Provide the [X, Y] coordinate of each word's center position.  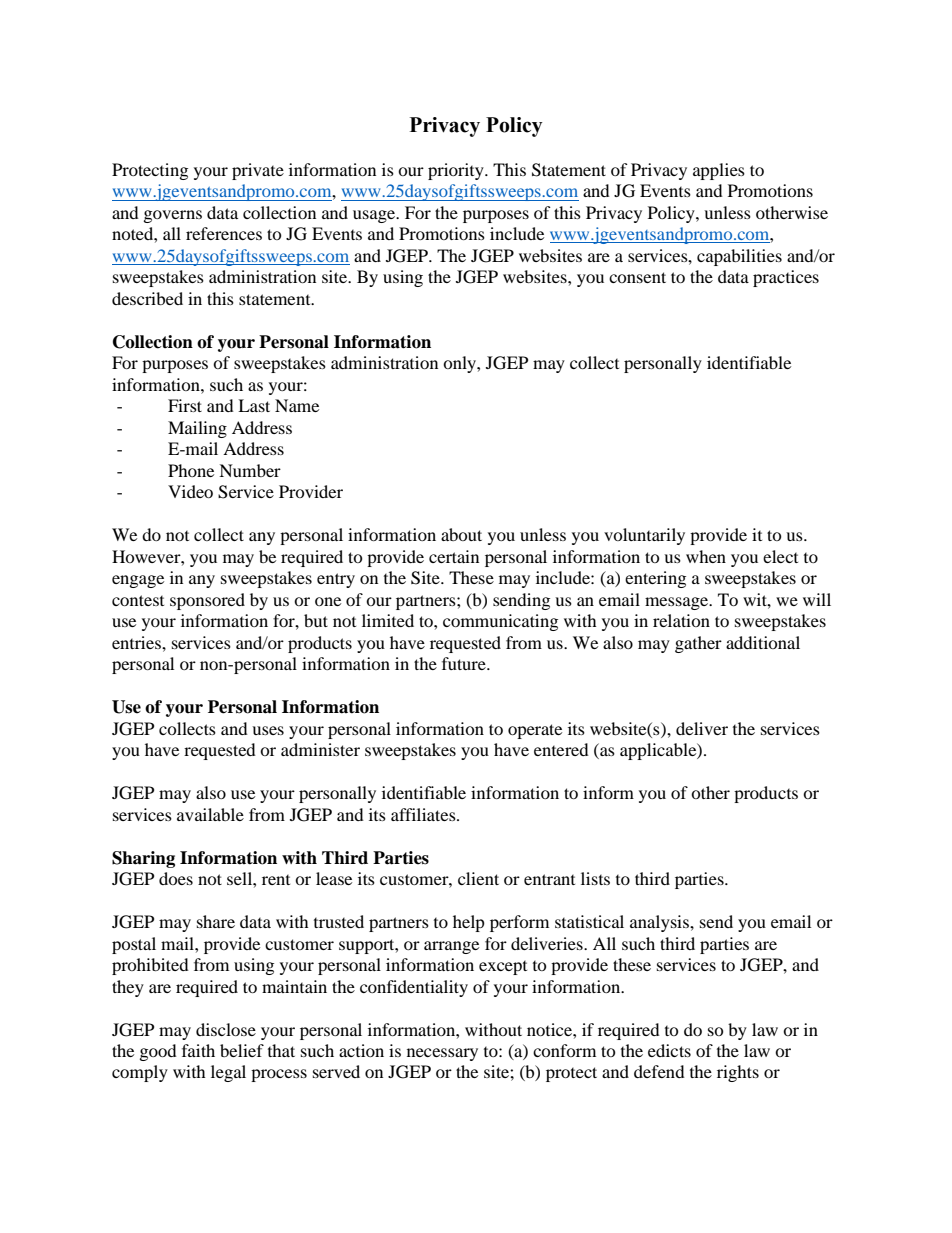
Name [297, 405]
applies [719, 171]
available [210, 814]
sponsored [207, 601]
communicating [500, 622]
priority [457, 171]
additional [763, 642]
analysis [660, 923]
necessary [442, 1054]
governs [173, 216]
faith [198, 1050]
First [185, 405]
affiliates [424, 814]
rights [738, 1073]
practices [786, 278]
